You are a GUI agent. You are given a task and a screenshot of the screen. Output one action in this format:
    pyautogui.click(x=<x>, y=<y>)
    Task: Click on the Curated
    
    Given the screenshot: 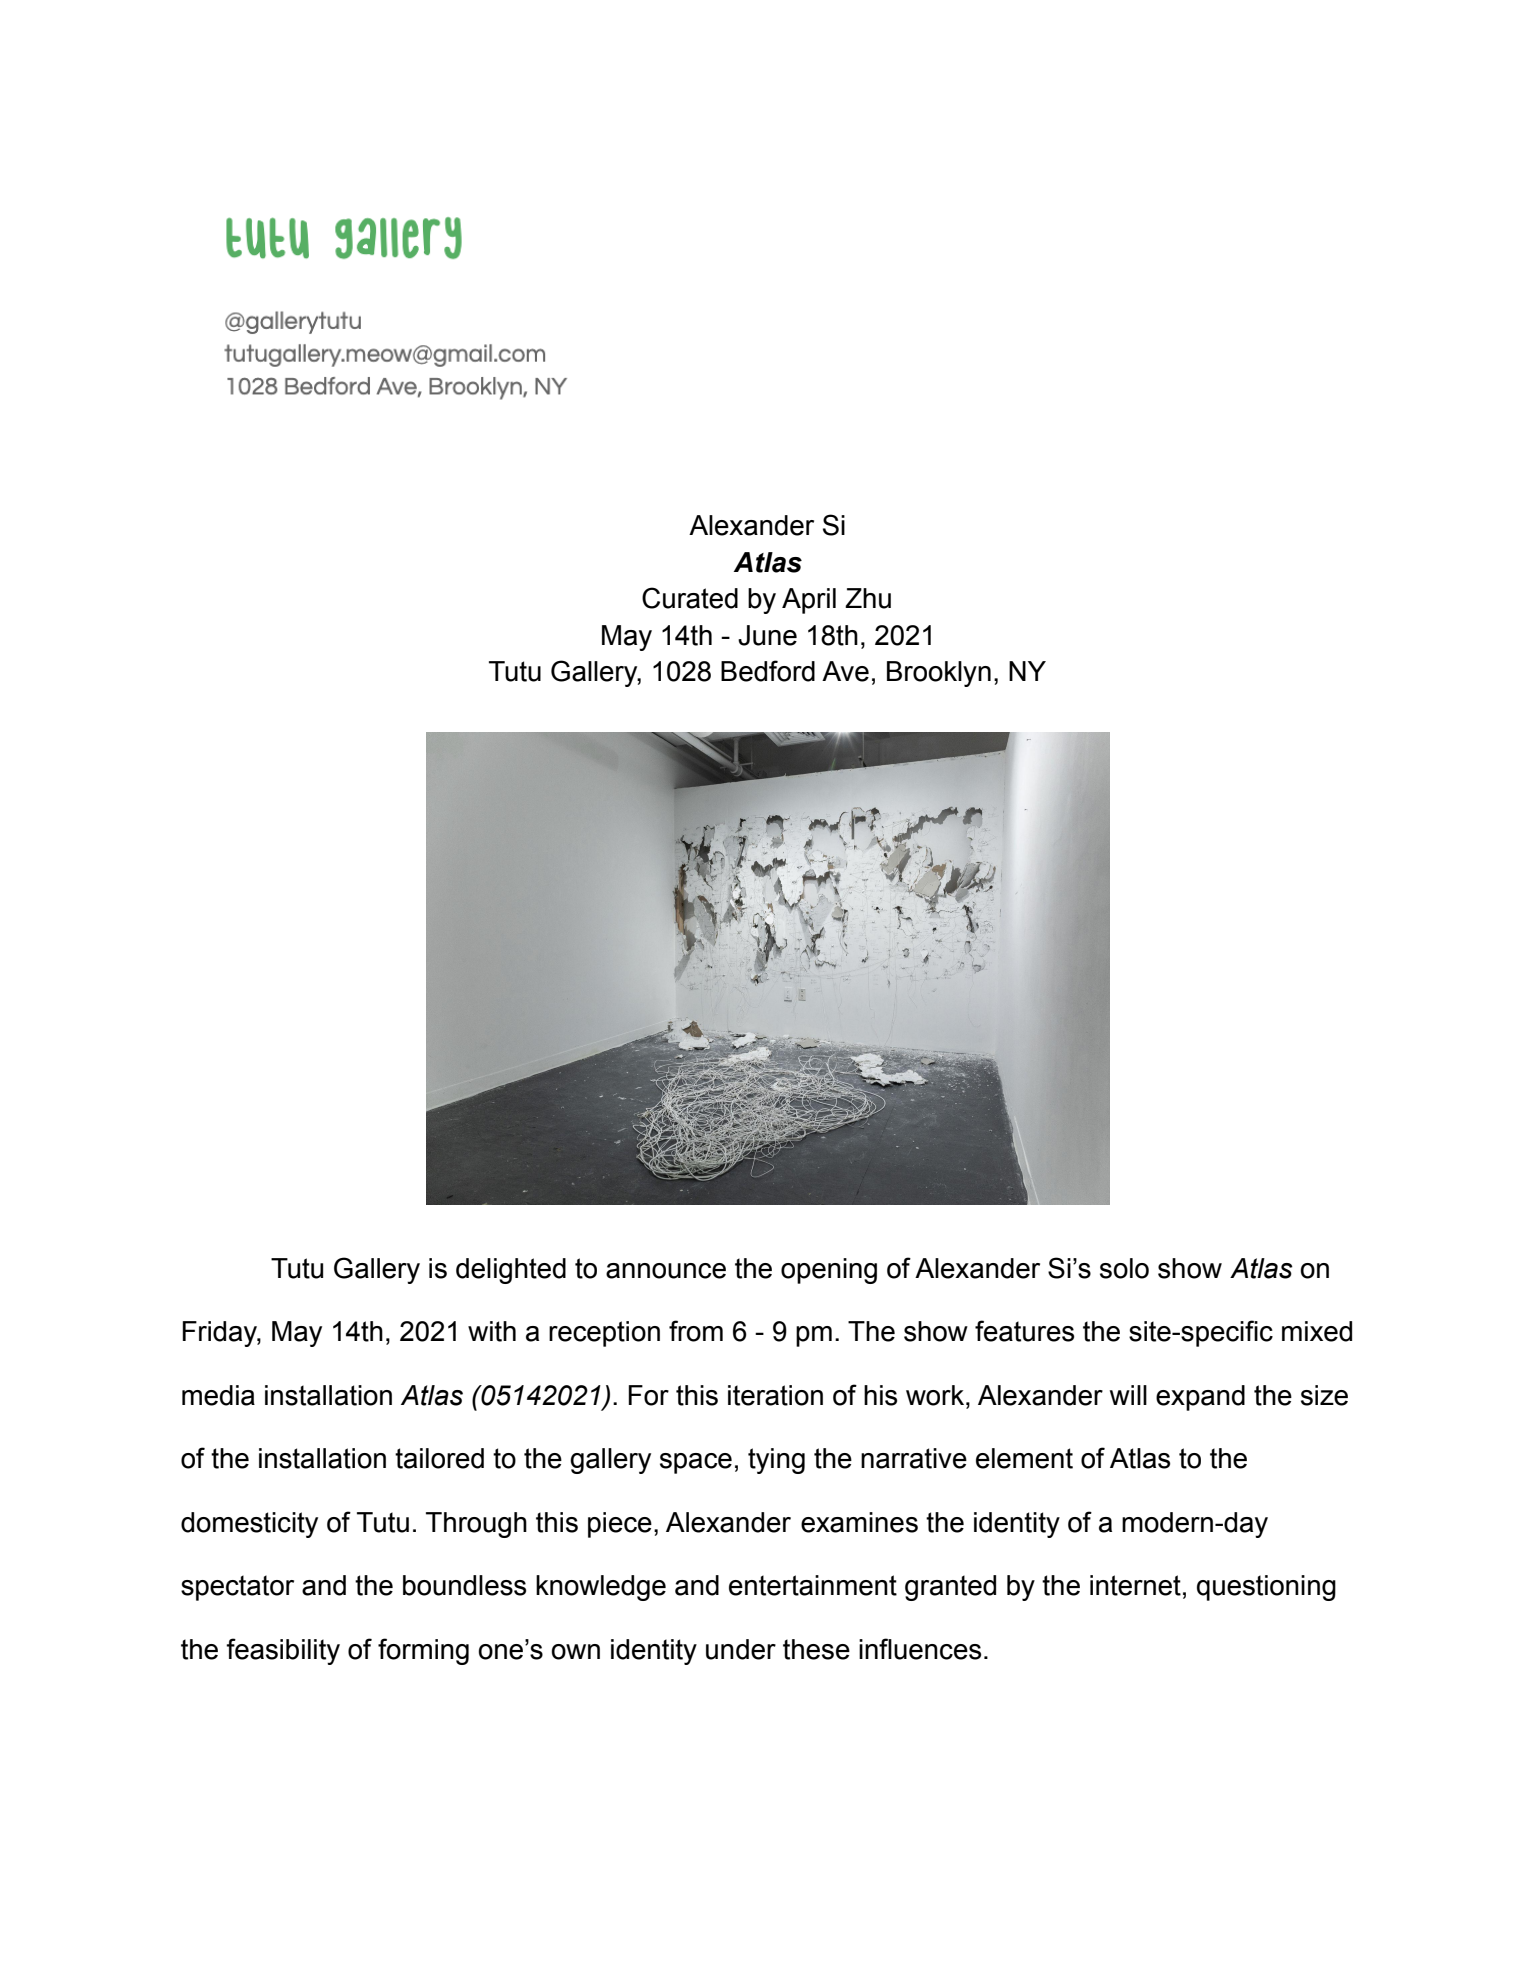 What is the action you would take?
    pyautogui.click(x=690, y=598)
